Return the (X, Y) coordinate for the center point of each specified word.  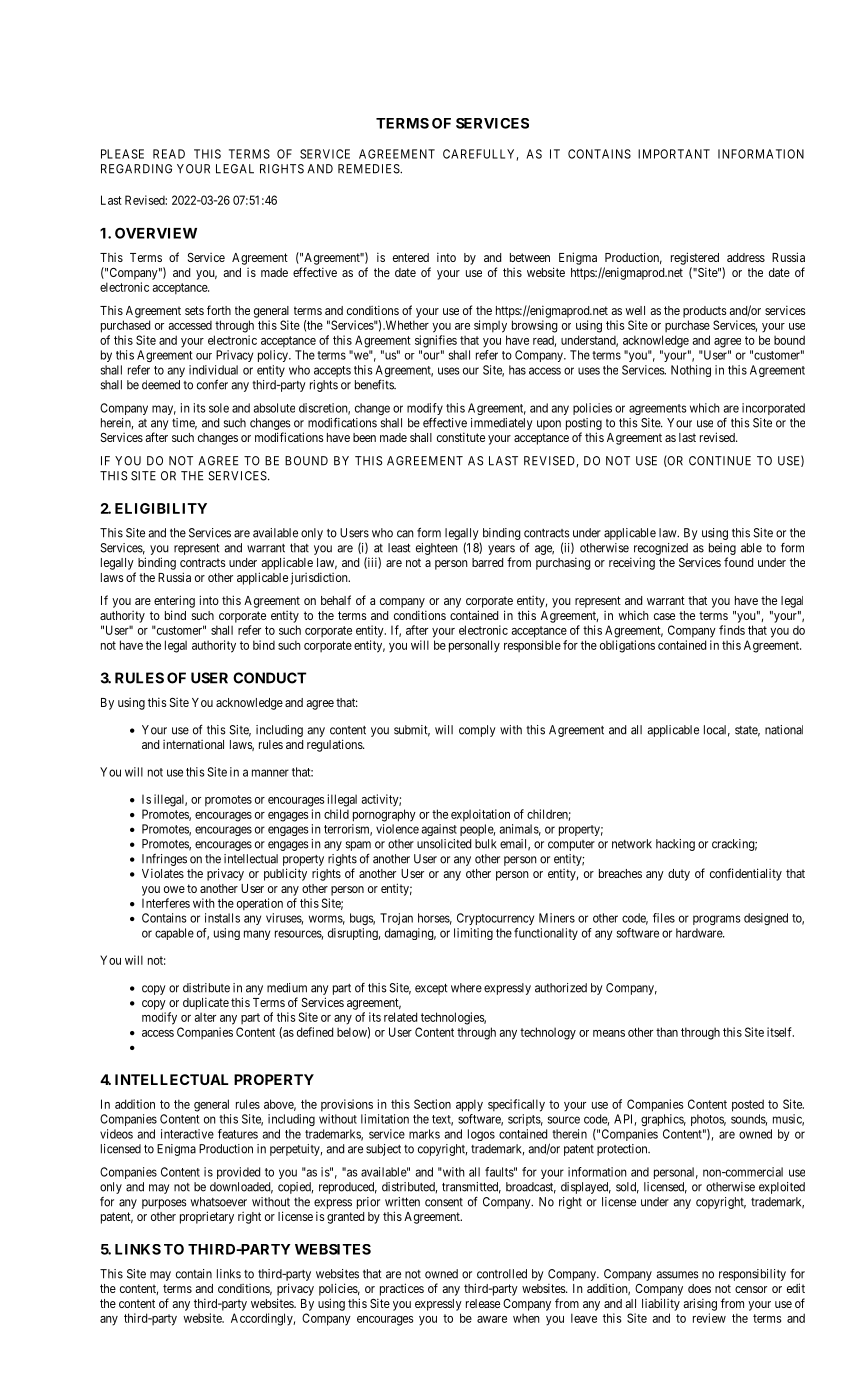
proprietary (207, 1217)
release (483, 1303)
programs (717, 920)
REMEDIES (369, 169)
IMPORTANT (674, 154)
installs (222, 918)
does (699, 1288)
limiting (473, 934)
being (722, 549)
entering (174, 601)
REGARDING (136, 169)
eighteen (437, 549)
